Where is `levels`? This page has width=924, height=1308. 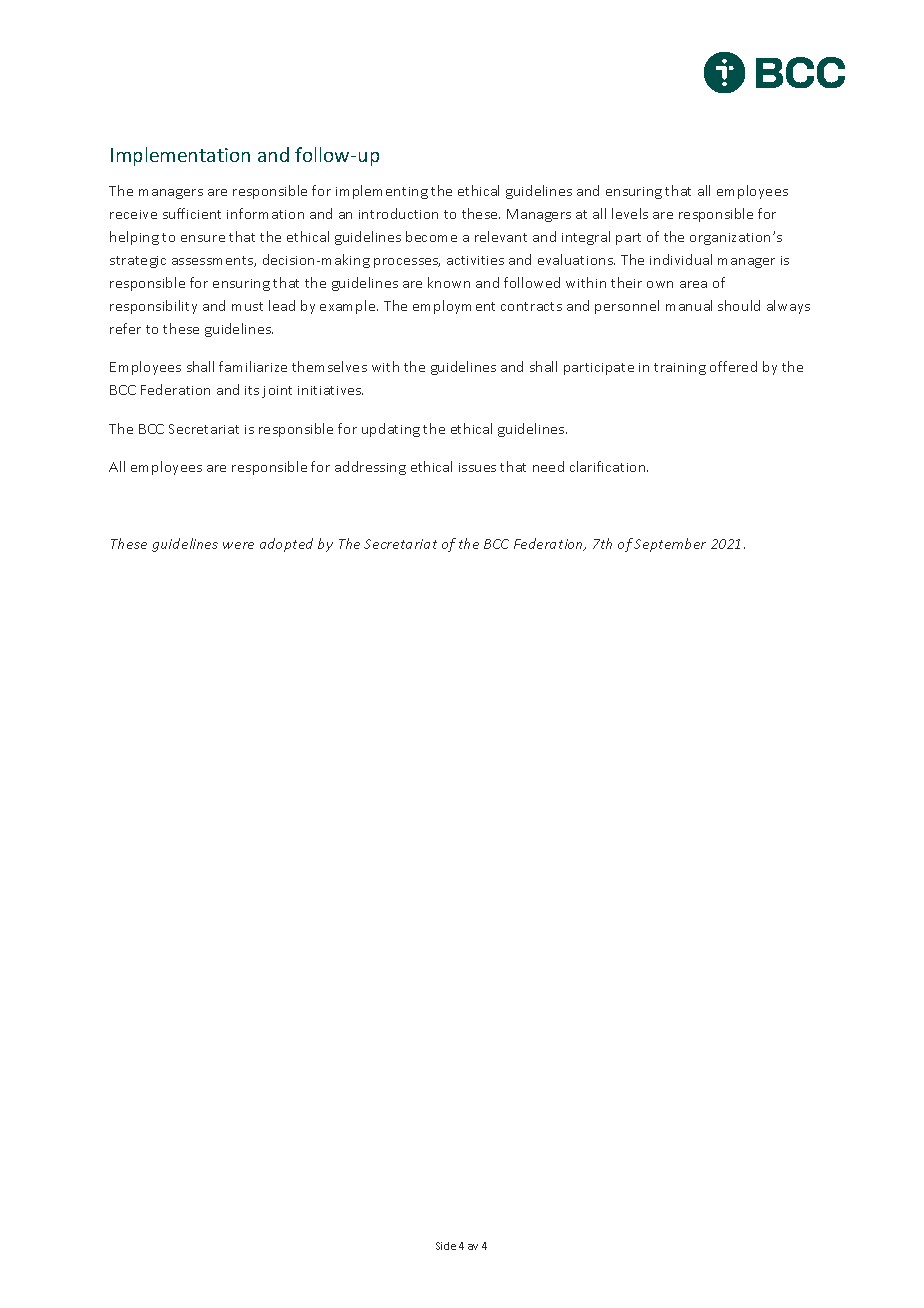
levels is located at coordinates (630, 213).
